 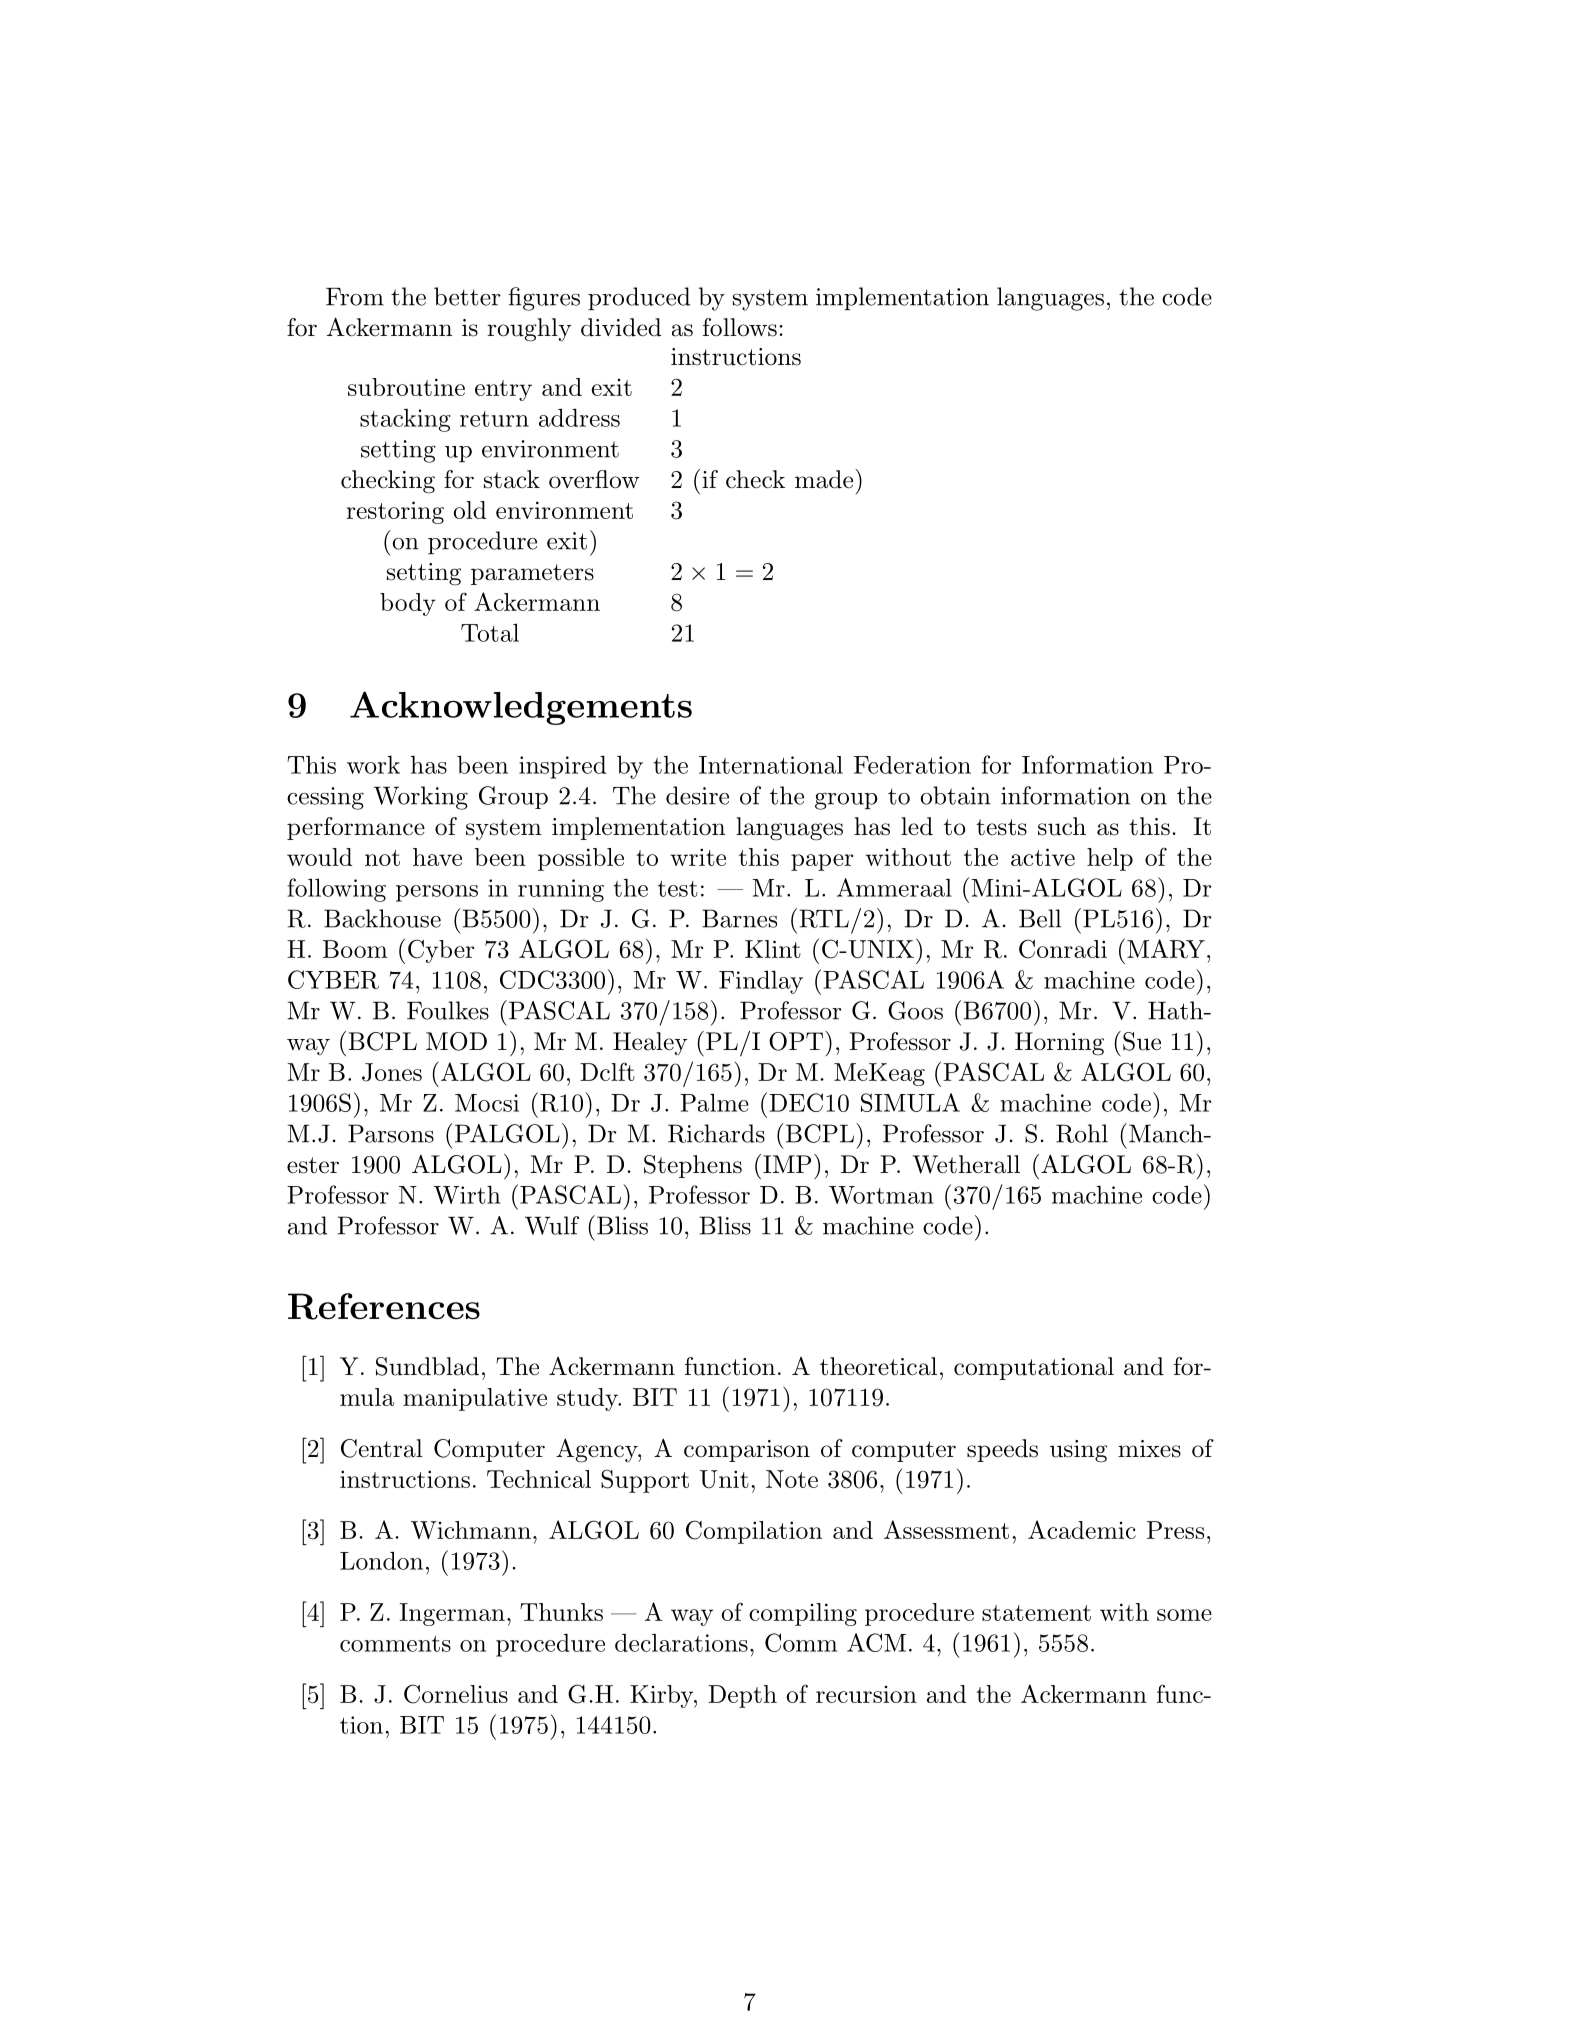 I want to click on Depth, so click(x=742, y=1696).
